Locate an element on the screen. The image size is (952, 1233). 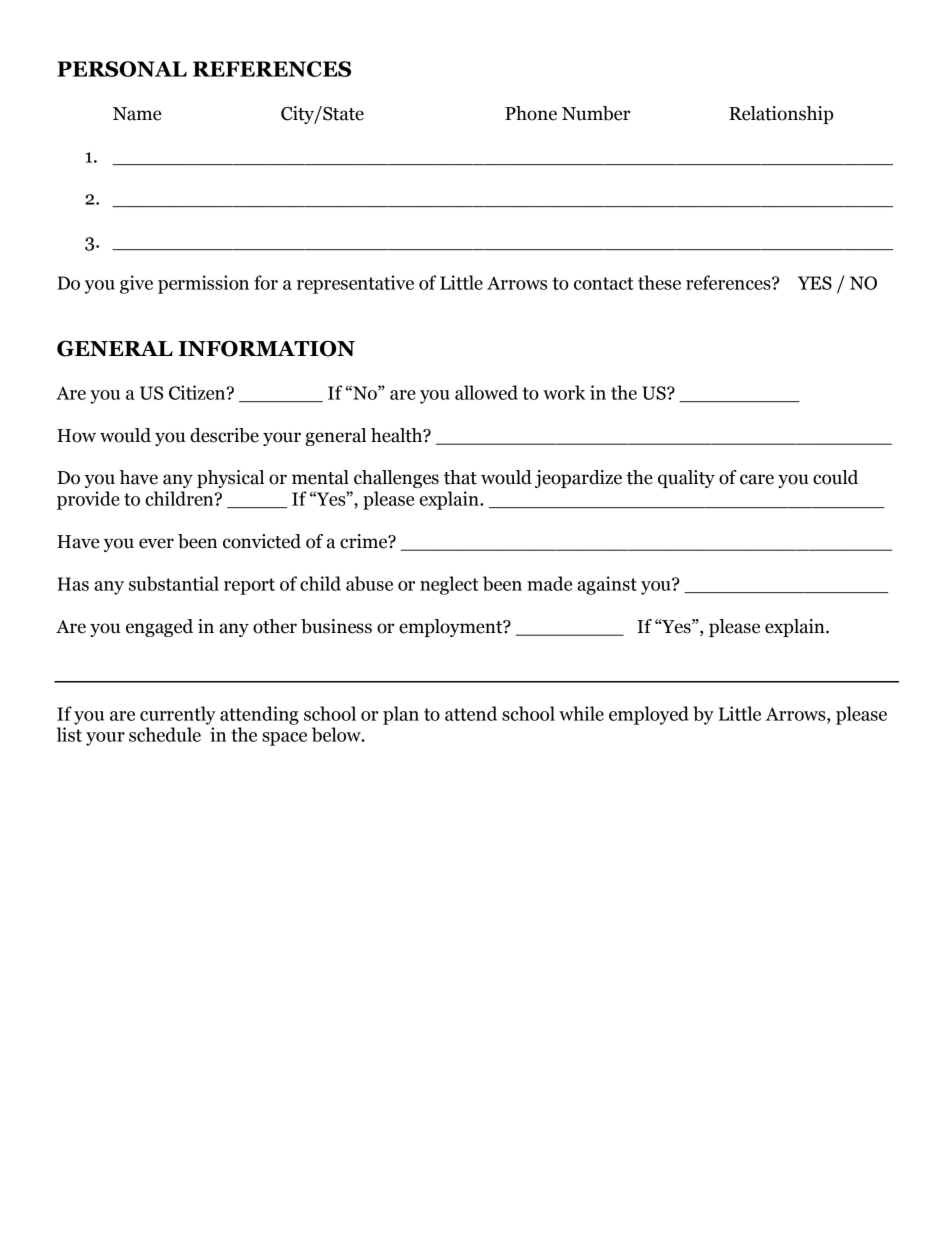
representative is located at coordinates (355, 284).
